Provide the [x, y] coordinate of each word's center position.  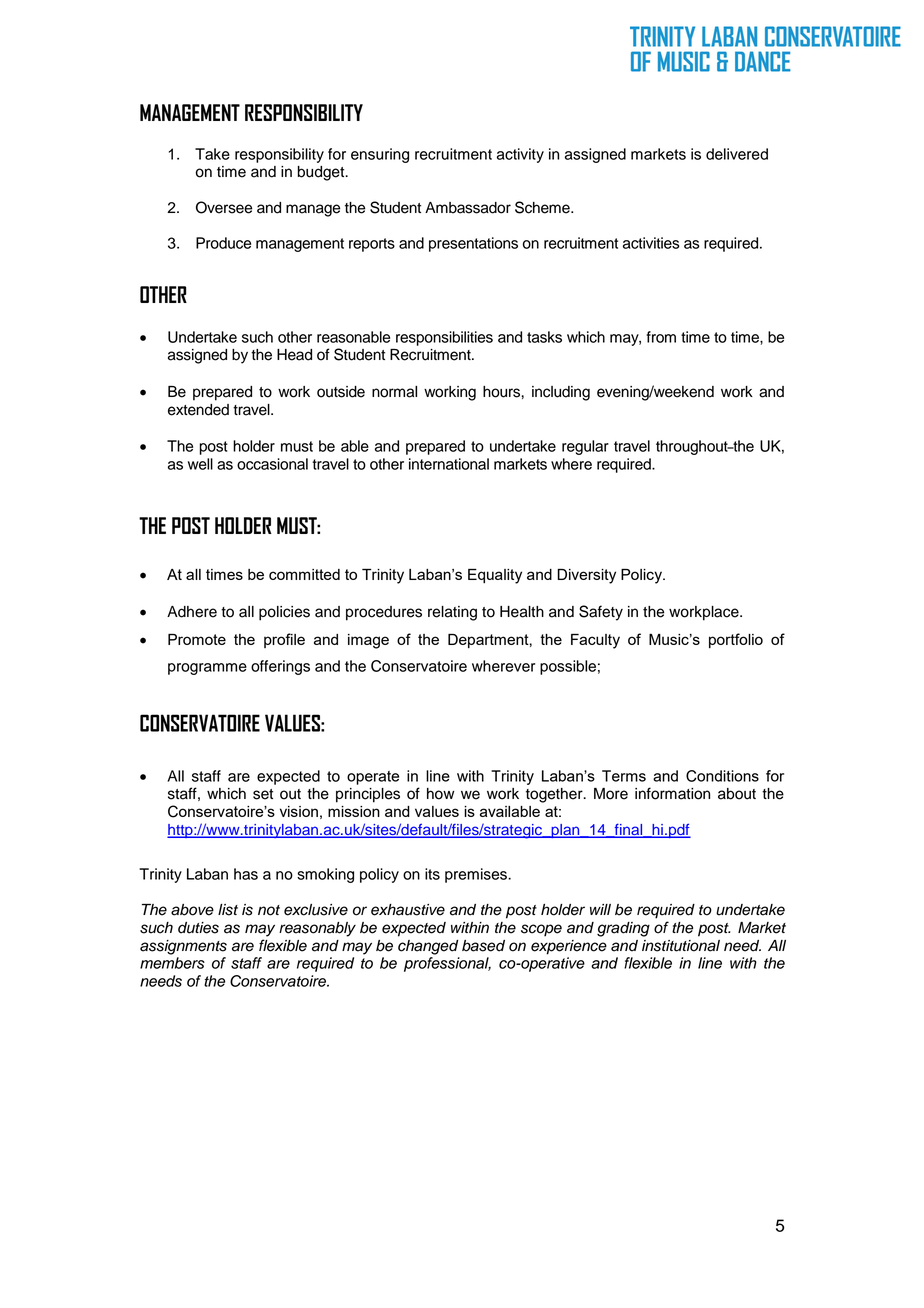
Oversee [224, 207]
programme [207, 669]
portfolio [736, 640]
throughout [693, 447]
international [449, 464]
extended [198, 410]
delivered [737, 154]
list [228, 910]
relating [452, 613]
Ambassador [468, 208]
